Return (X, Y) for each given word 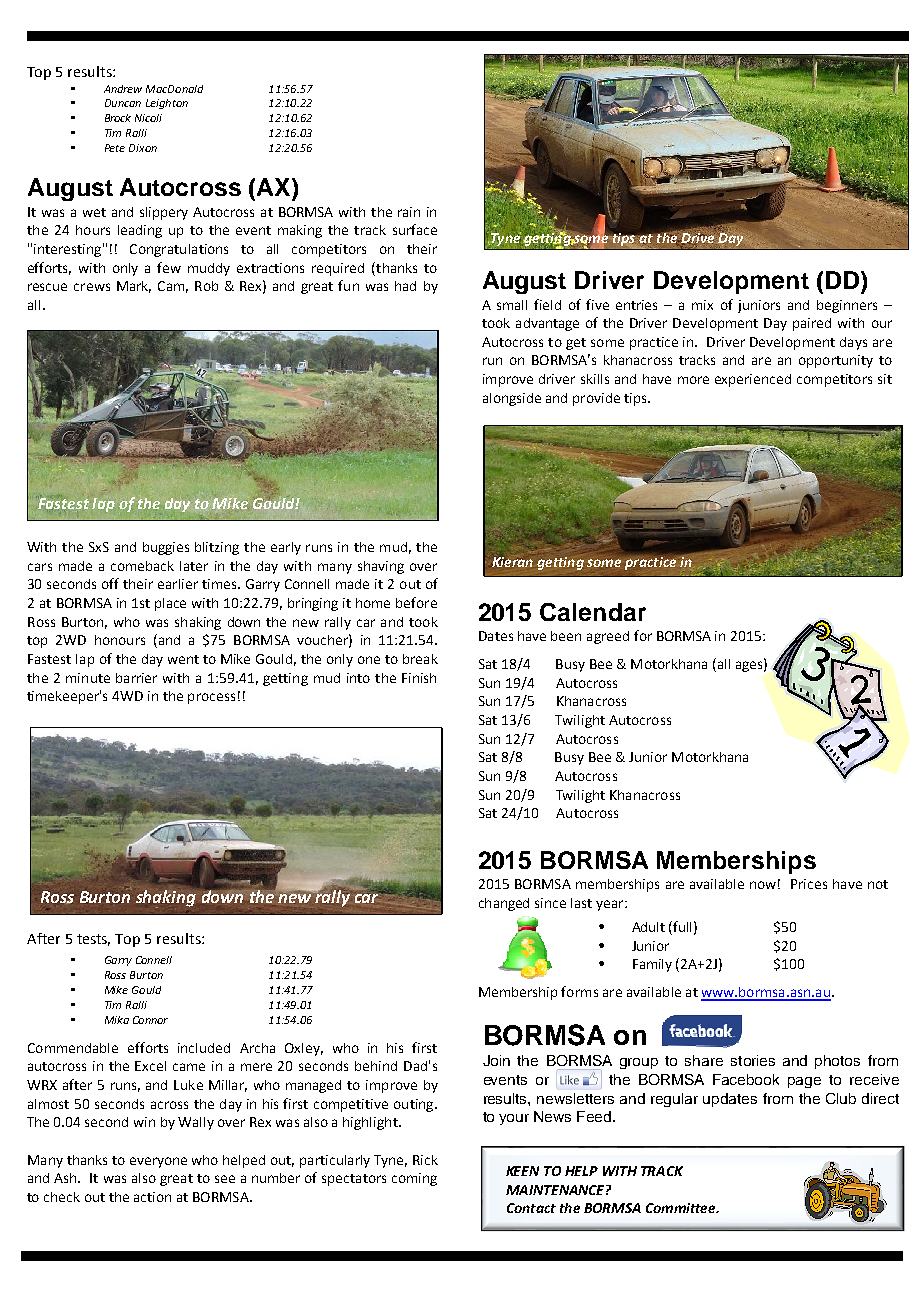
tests (93, 940)
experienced (753, 380)
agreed (608, 637)
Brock (118, 118)
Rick (425, 1160)
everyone (158, 1162)
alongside (512, 399)
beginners (847, 306)
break (420, 659)
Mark (134, 287)
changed (504, 904)
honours (120, 640)
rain (409, 212)
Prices (809, 884)
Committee (682, 1208)
